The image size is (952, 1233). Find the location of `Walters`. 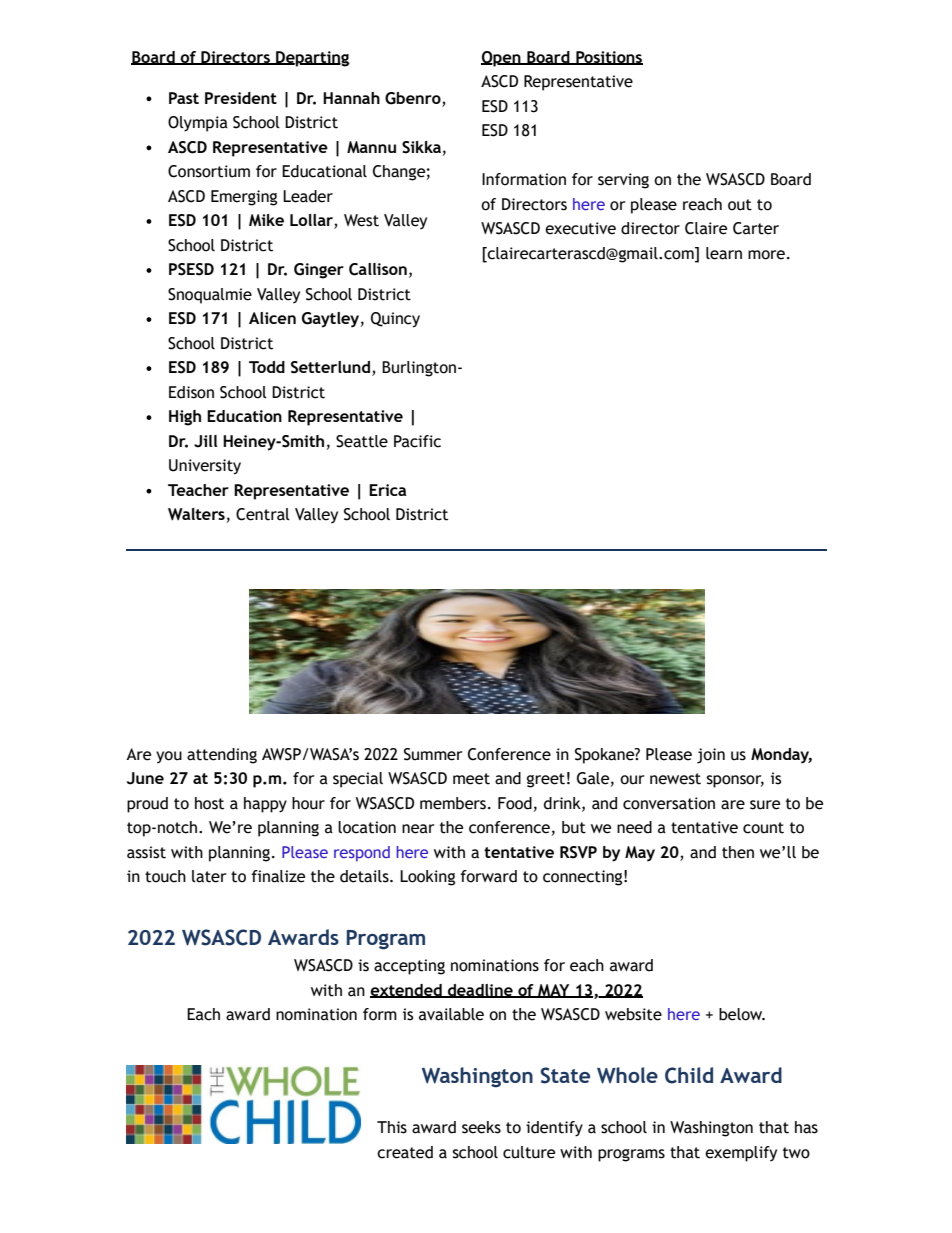

Walters is located at coordinates (196, 514).
